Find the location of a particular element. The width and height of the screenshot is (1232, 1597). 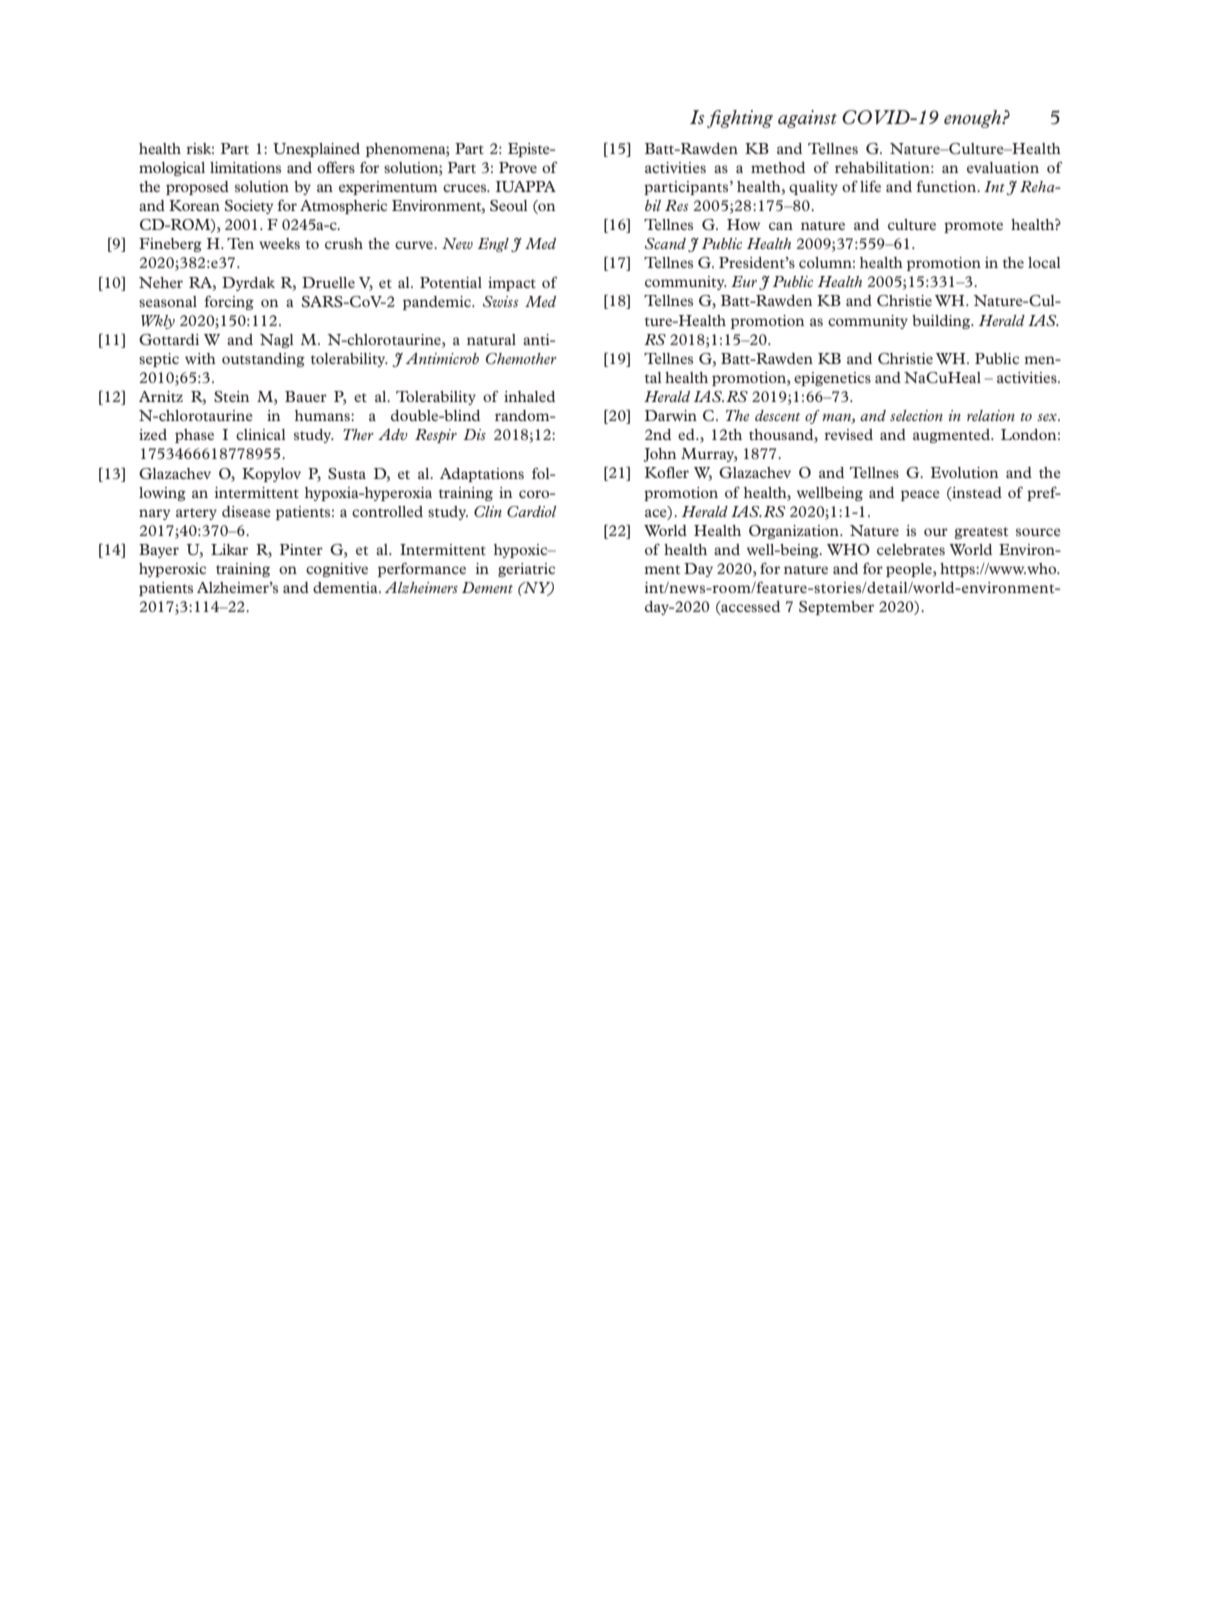

outstanding is located at coordinates (263, 360).
